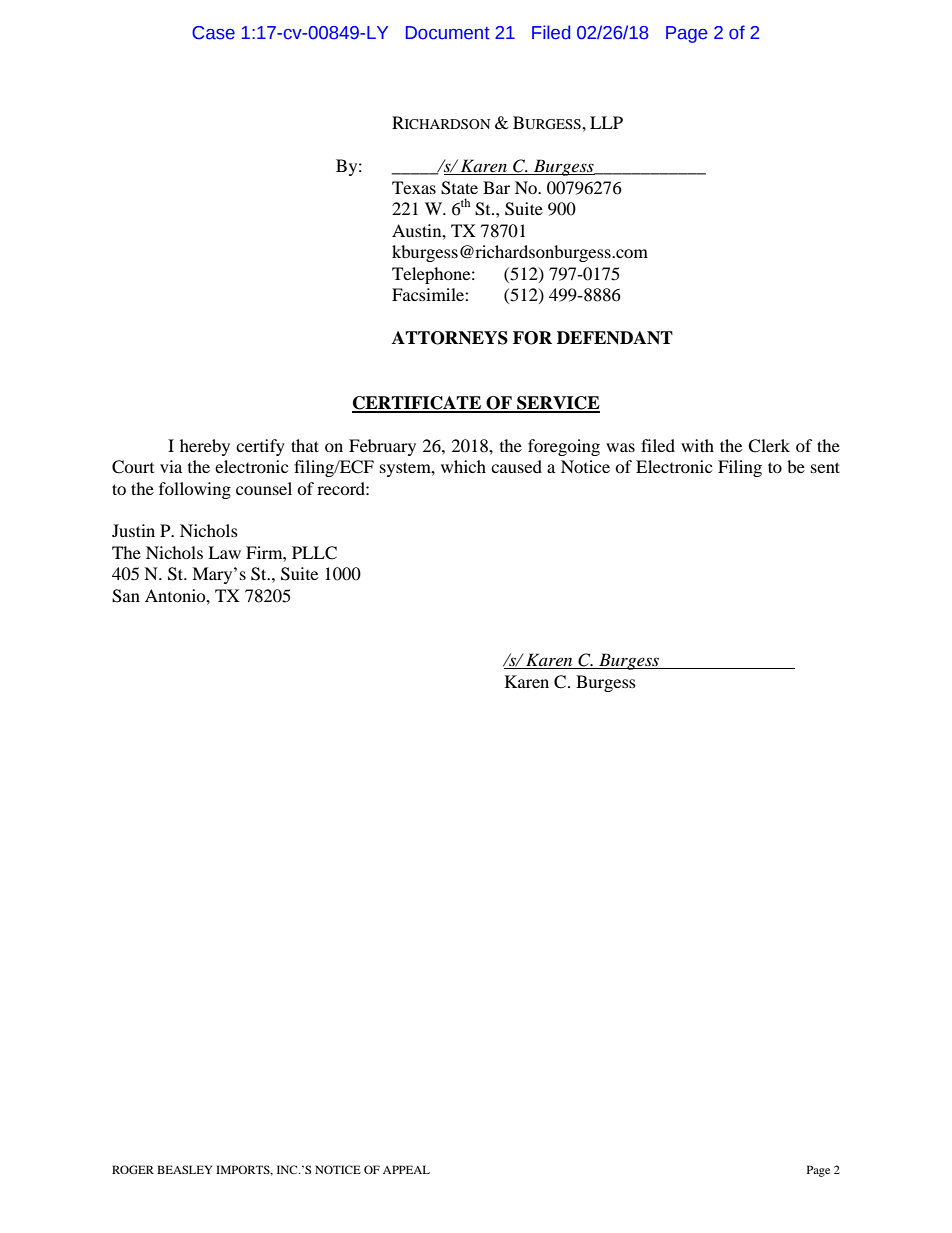 This image has width=952, height=1233. I want to click on hereby, so click(205, 447).
